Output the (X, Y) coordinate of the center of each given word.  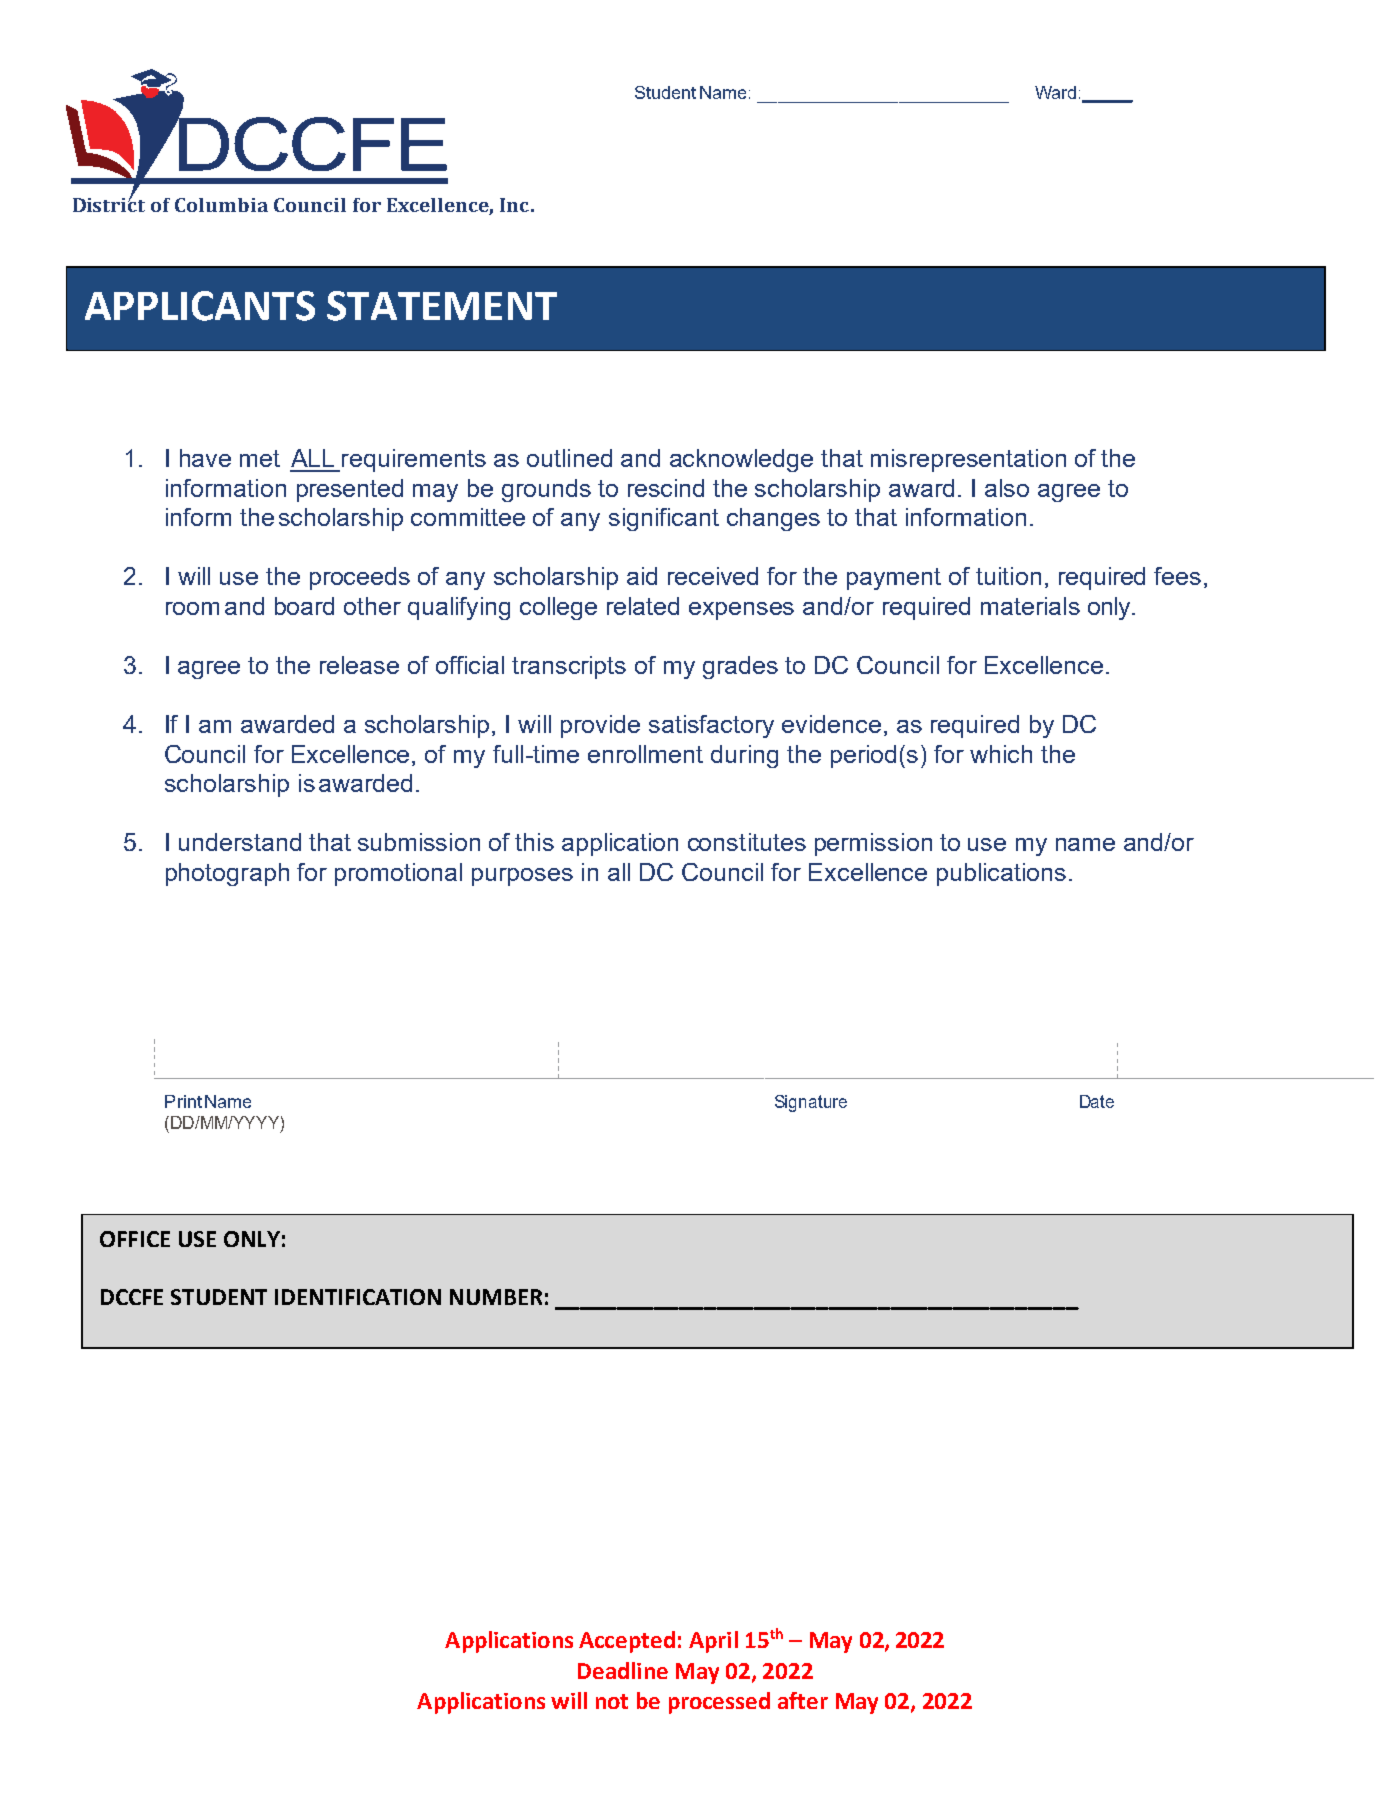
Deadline (623, 1670)
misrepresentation (968, 460)
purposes (522, 877)
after (803, 1700)
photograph (227, 874)
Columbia (221, 205)
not (612, 1701)
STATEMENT (442, 306)
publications (1001, 874)
